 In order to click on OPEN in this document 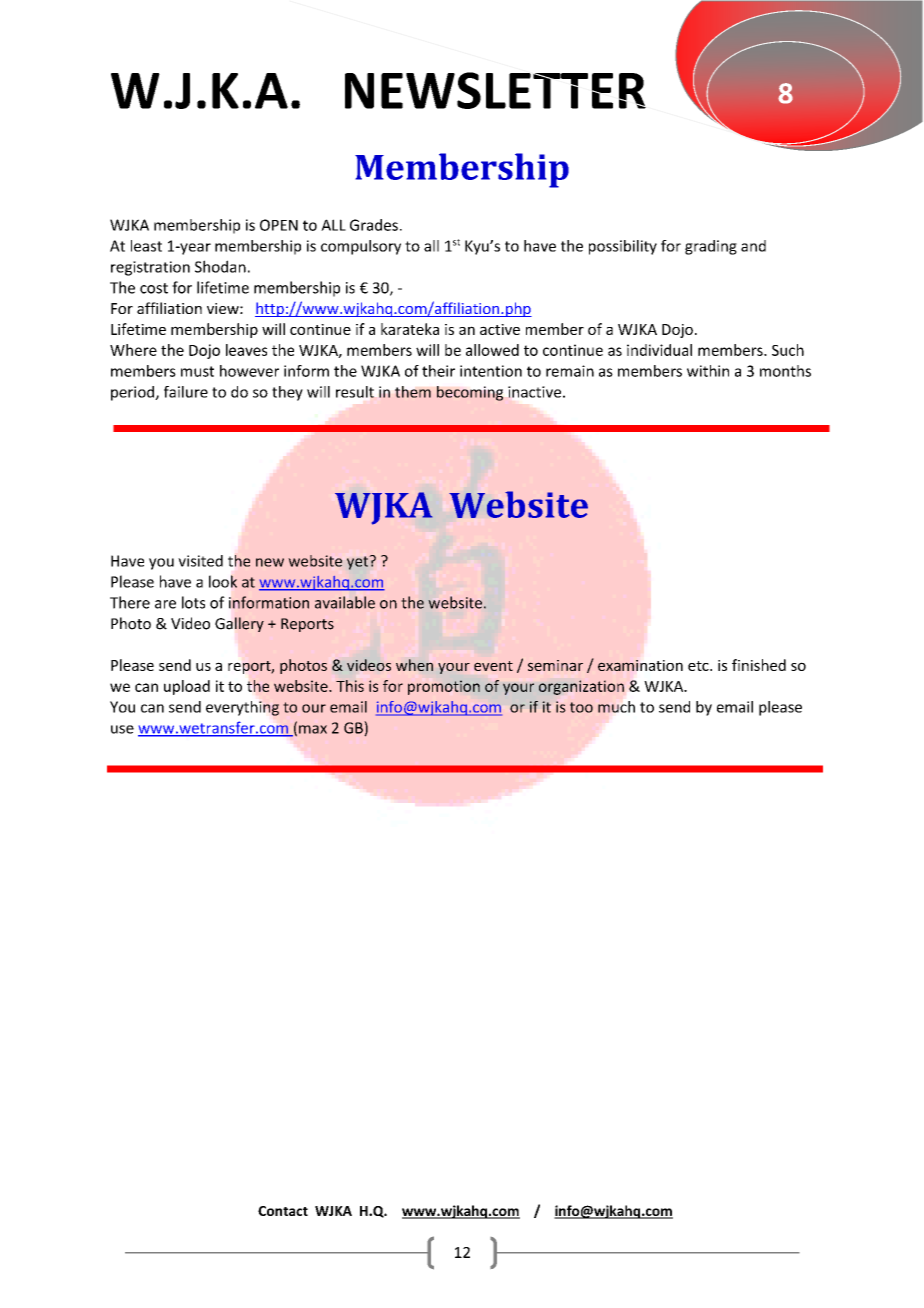, I will do `click(279, 225)`.
